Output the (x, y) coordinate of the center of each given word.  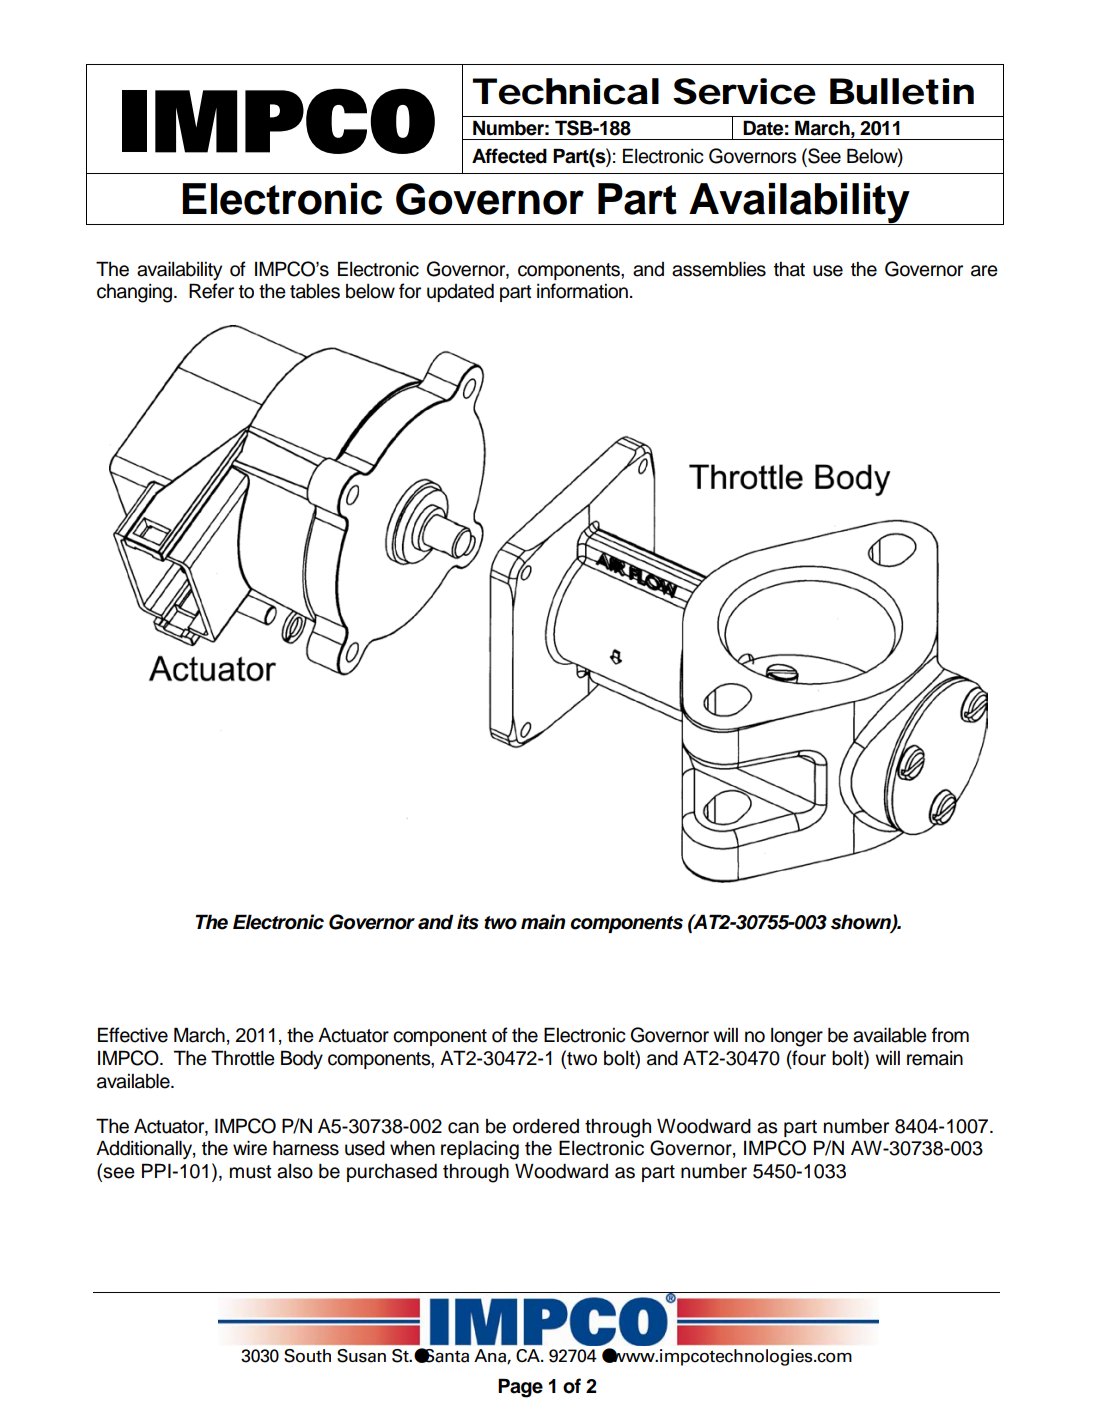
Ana (491, 1356)
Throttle (243, 1058)
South (307, 1356)
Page (520, 1388)
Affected (509, 156)
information (582, 291)
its (468, 922)
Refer (211, 291)
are (984, 271)
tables (315, 291)
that (789, 269)
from (950, 1035)
